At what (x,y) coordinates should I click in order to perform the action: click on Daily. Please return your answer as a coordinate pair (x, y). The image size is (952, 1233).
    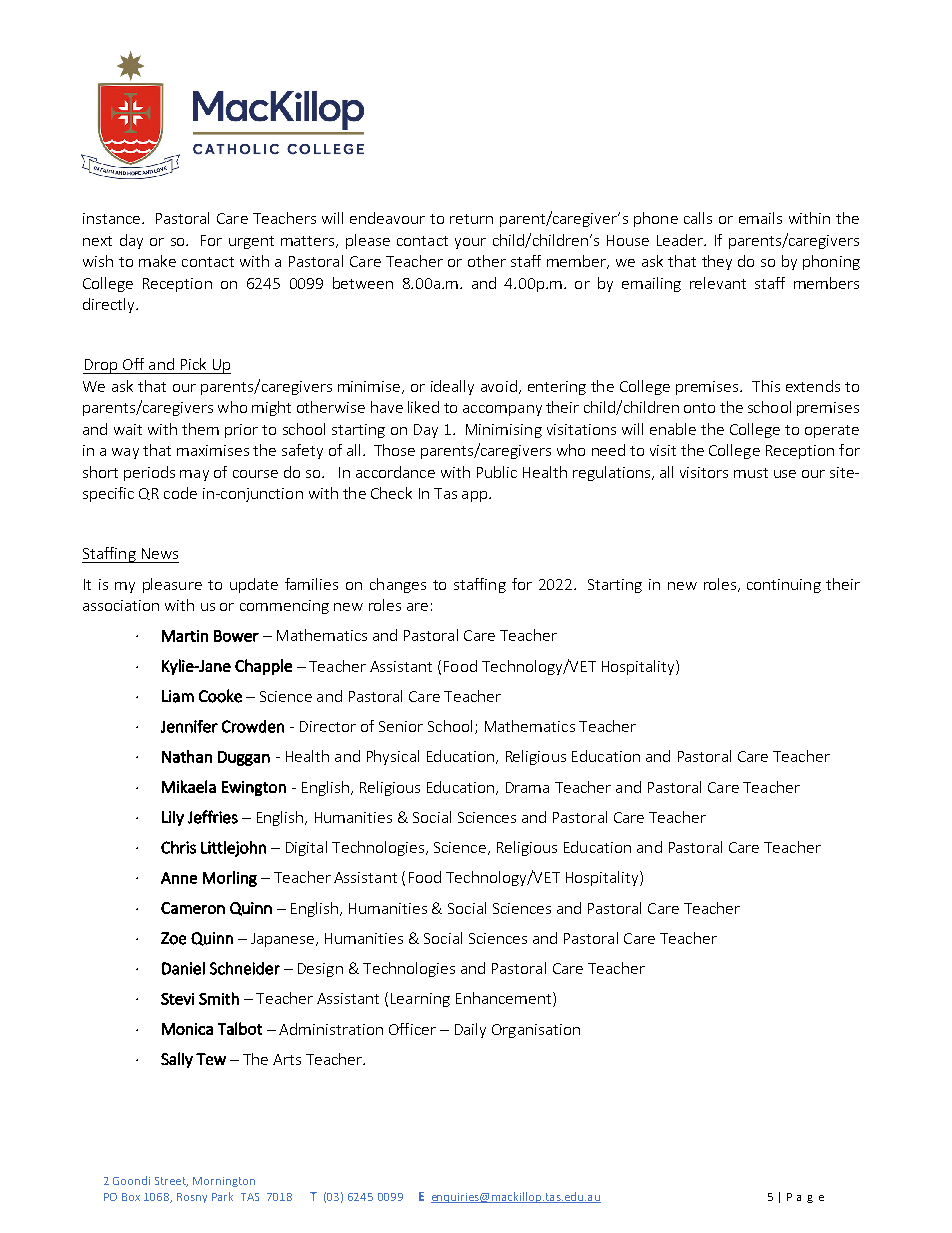
    Looking at the image, I should click on (470, 1030).
